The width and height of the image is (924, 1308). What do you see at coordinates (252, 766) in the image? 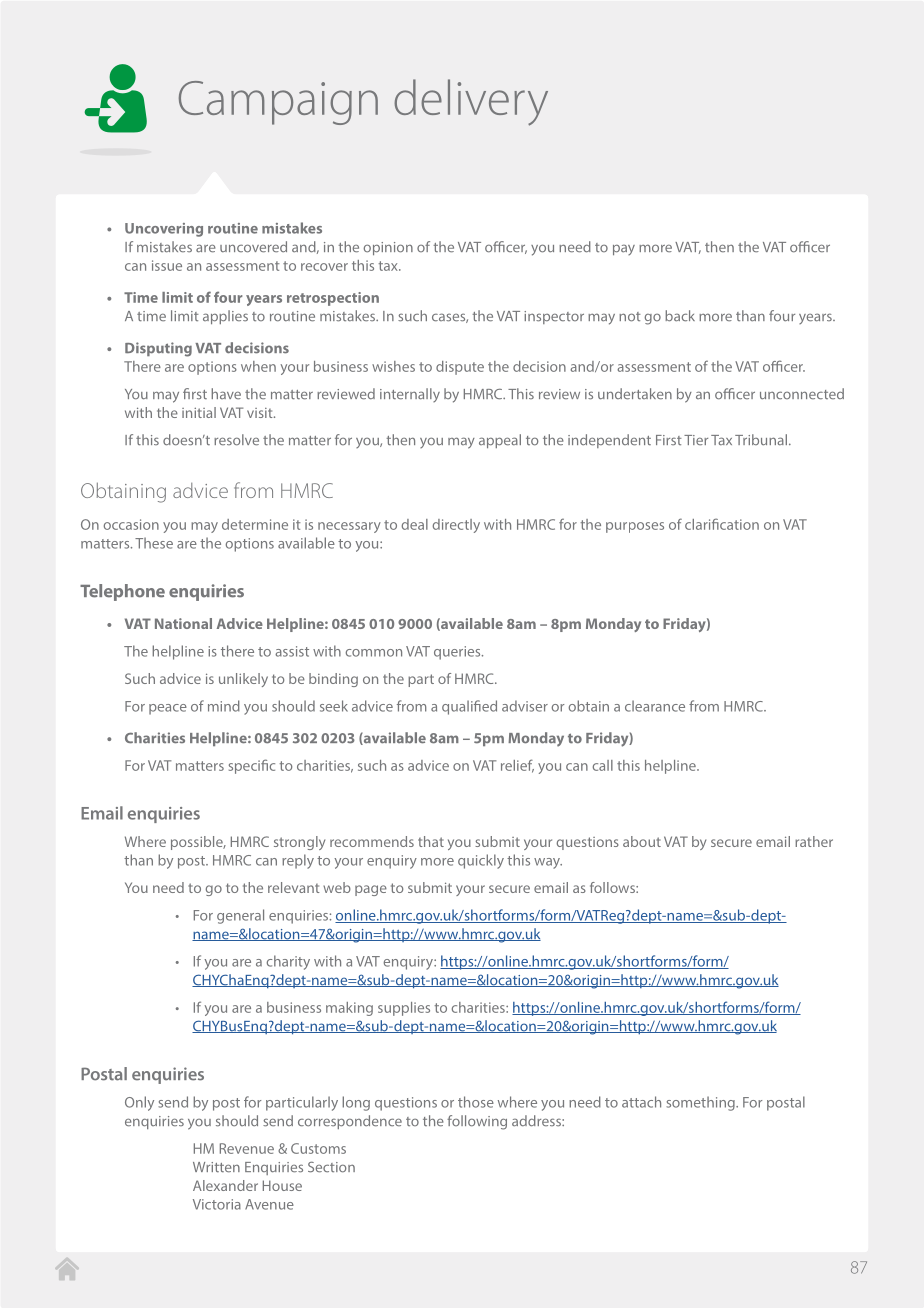
I see `specific` at bounding box center [252, 766].
